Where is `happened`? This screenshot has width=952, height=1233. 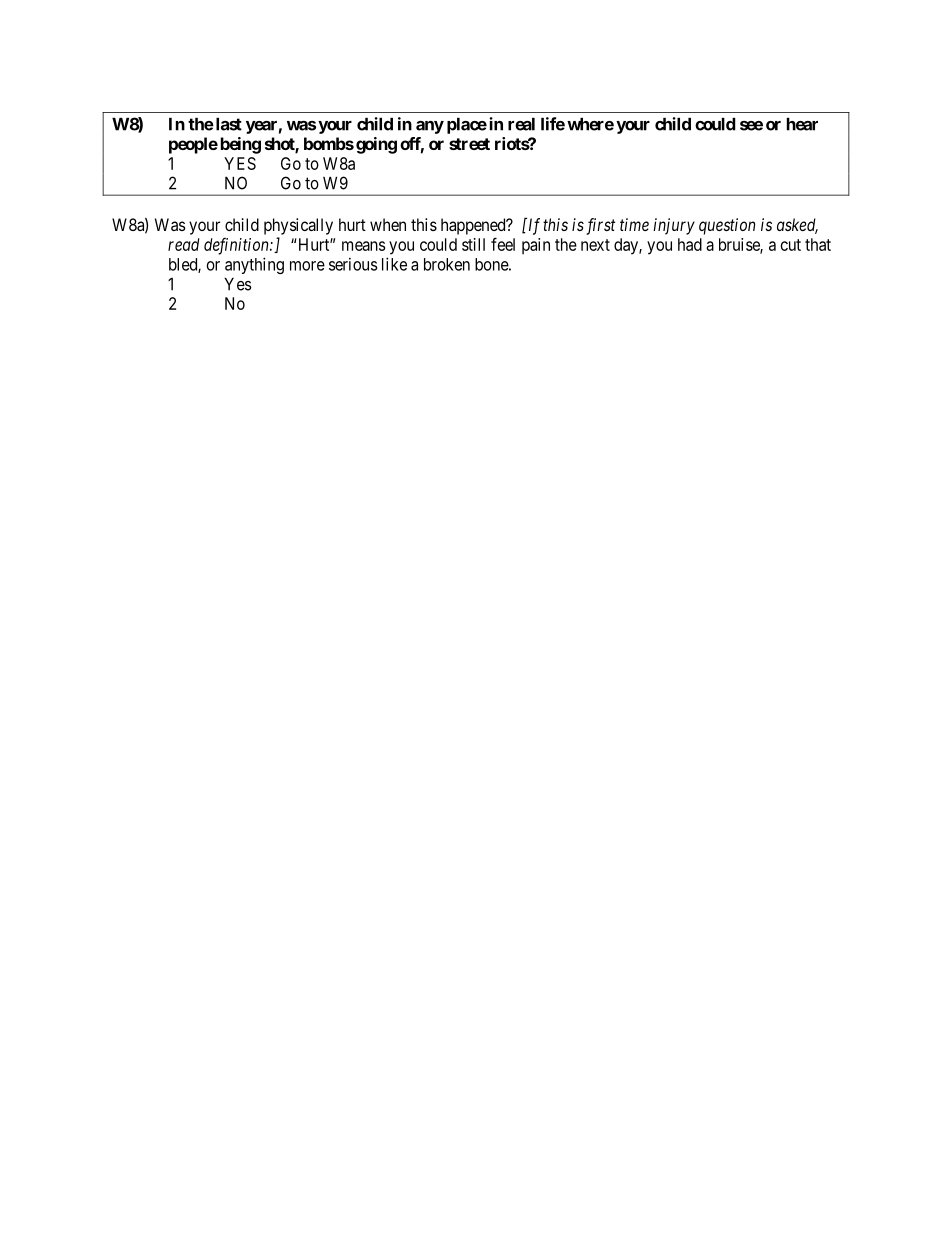
happened is located at coordinates (474, 226).
